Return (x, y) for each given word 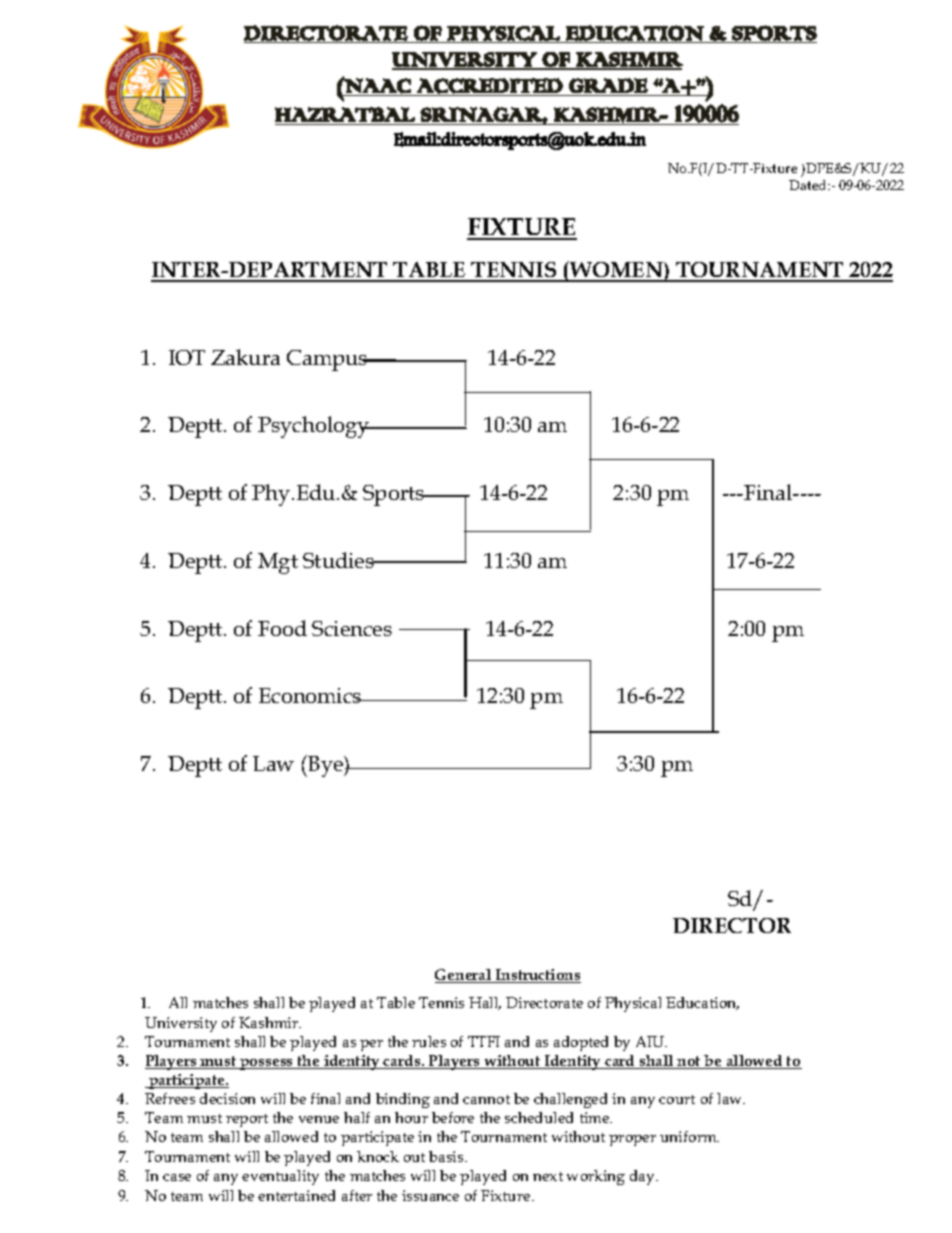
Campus (328, 360)
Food (282, 628)
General (464, 976)
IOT (187, 357)
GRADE (608, 85)
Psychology (314, 427)
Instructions (537, 976)
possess (267, 1064)
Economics (311, 695)
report (247, 1120)
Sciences (352, 628)
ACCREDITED (490, 86)
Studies (339, 560)
